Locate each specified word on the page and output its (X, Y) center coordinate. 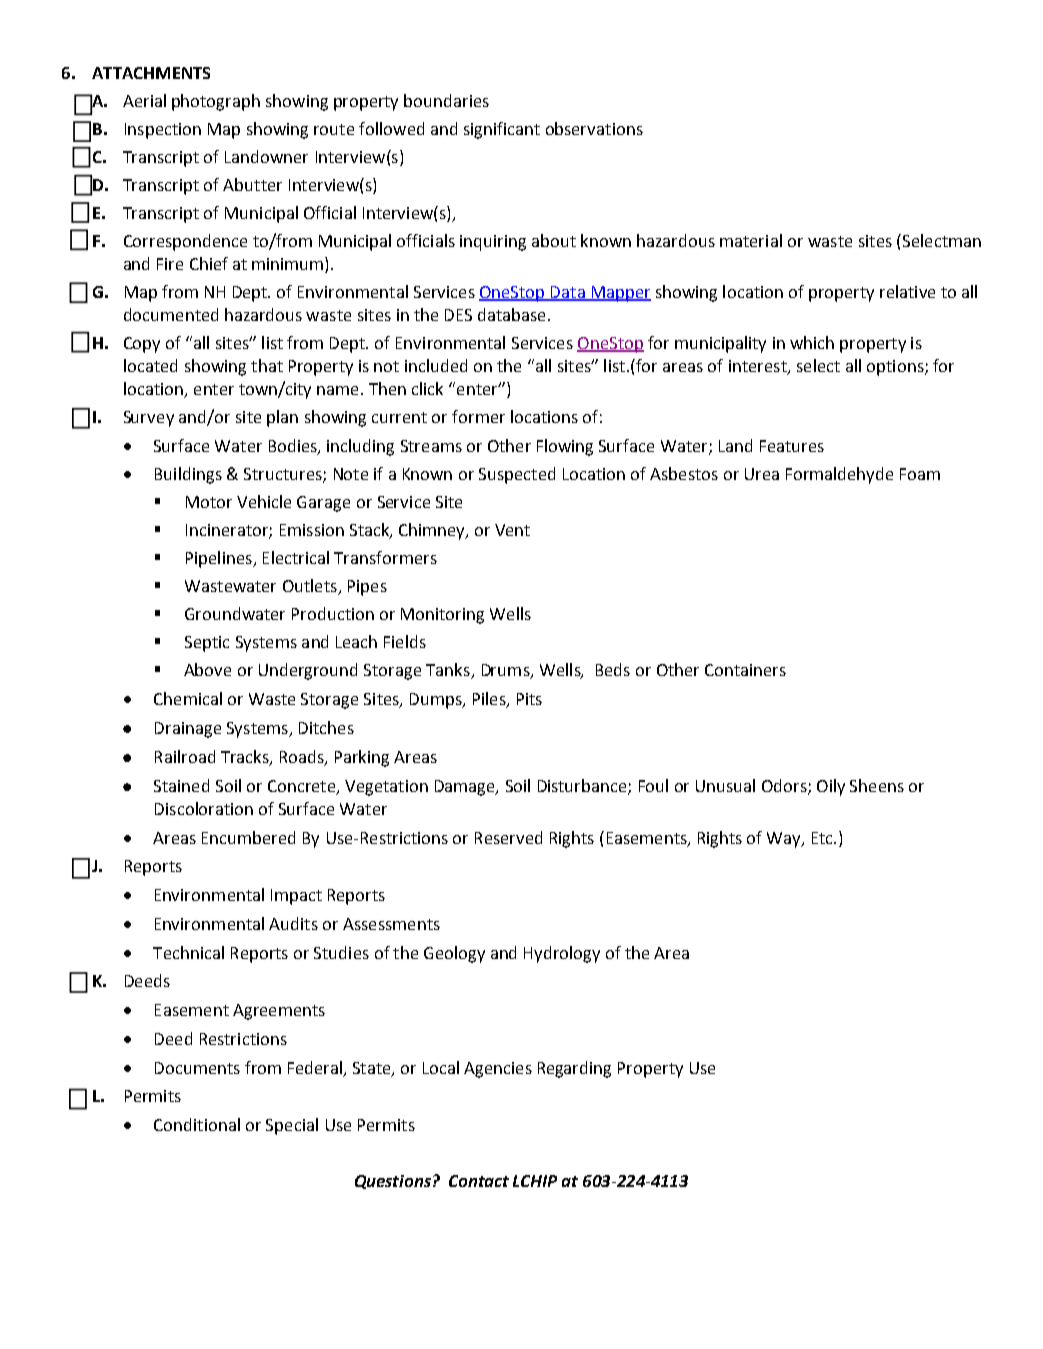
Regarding (574, 1069)
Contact (479, 1181)
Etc (823, 838)
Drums (507, 671)
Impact (296, 897)
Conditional (197, 1124)
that (267, 365)
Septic (207, 644)
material (751, 240)
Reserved (508, 837)
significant (502, 130)
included (436, 365)
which (812, 342)
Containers (745, 670)
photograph (216, 102)
